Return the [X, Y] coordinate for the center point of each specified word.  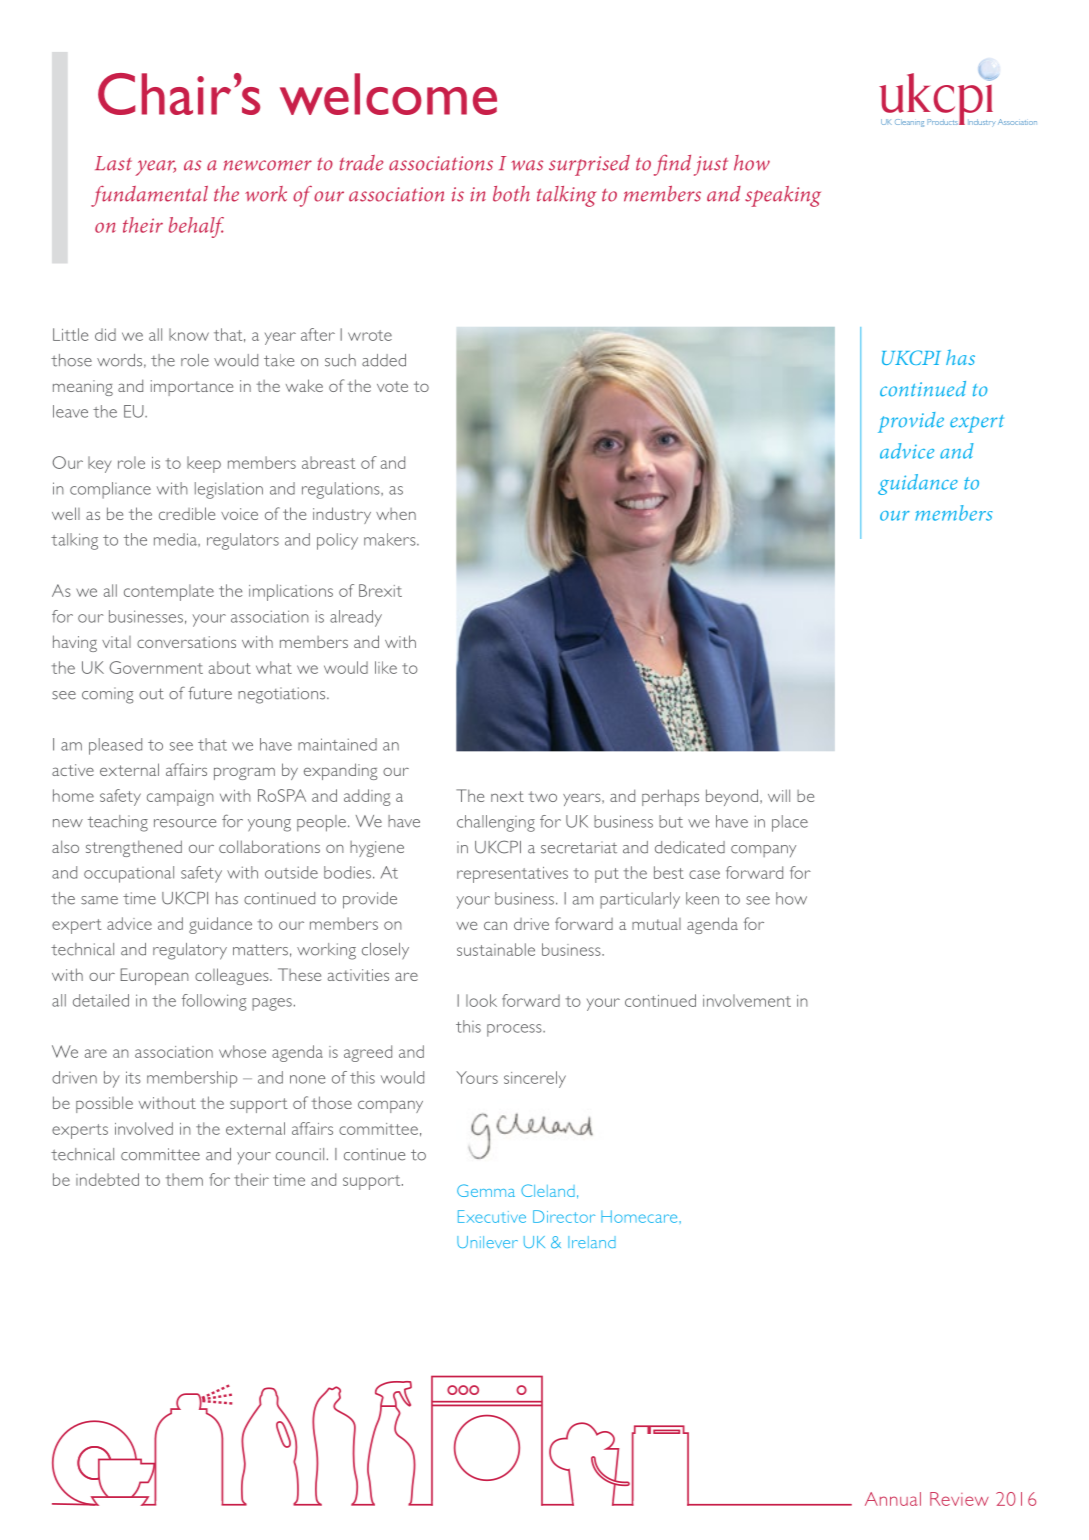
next [507, 796]
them [184, 1179]
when [396, 514]
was [527, 165]
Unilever [487, 1242]
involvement [747, 1000]
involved [144, 1128]
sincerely [535, 1079]
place [790, 823]
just [711, 166]
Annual [893, 1499]
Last [113, 163]
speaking [783, 196]
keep [204, 464]
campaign [180, 798]
